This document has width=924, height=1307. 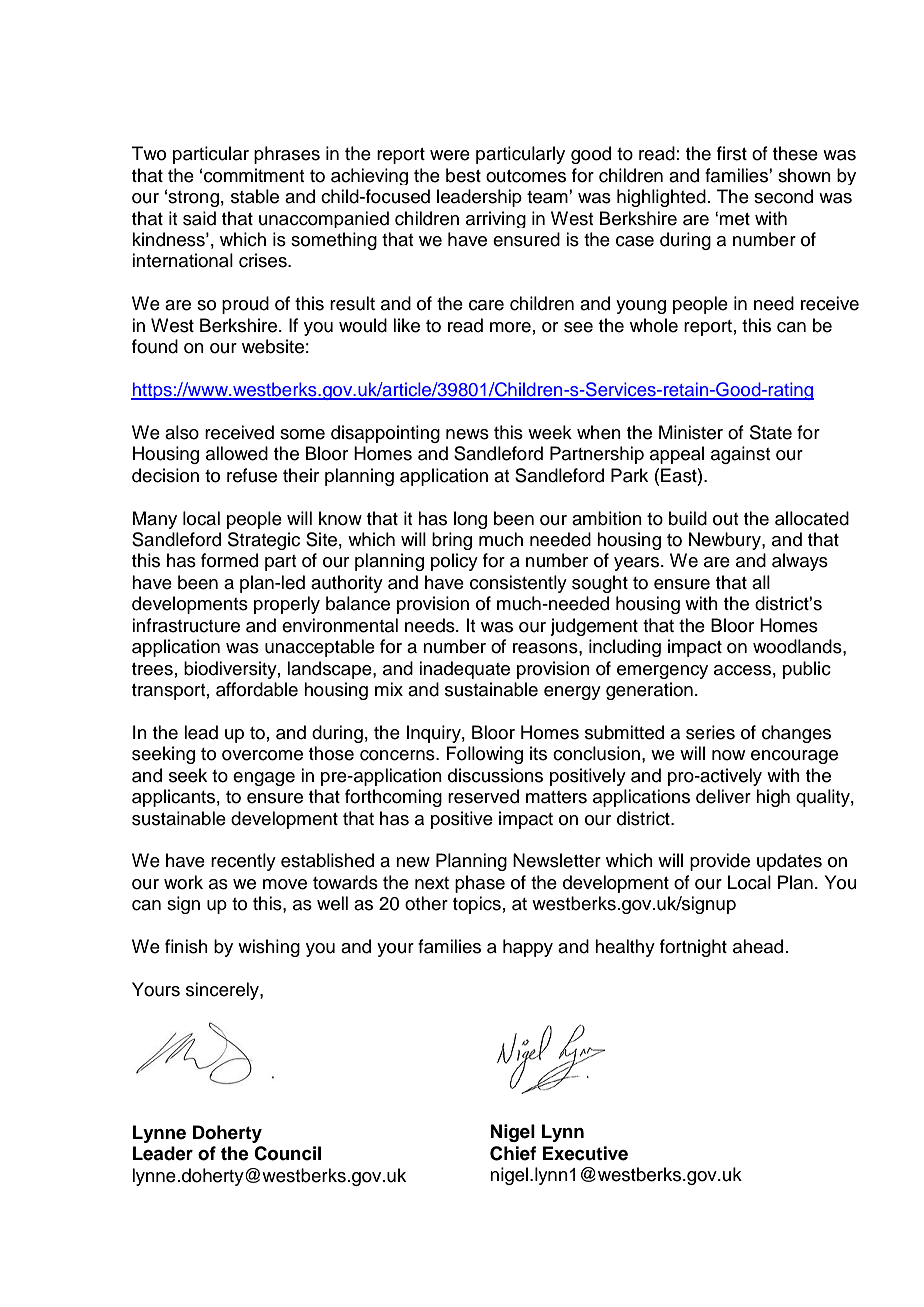 I want to click on Chief, so click(x=513, y=1153).
